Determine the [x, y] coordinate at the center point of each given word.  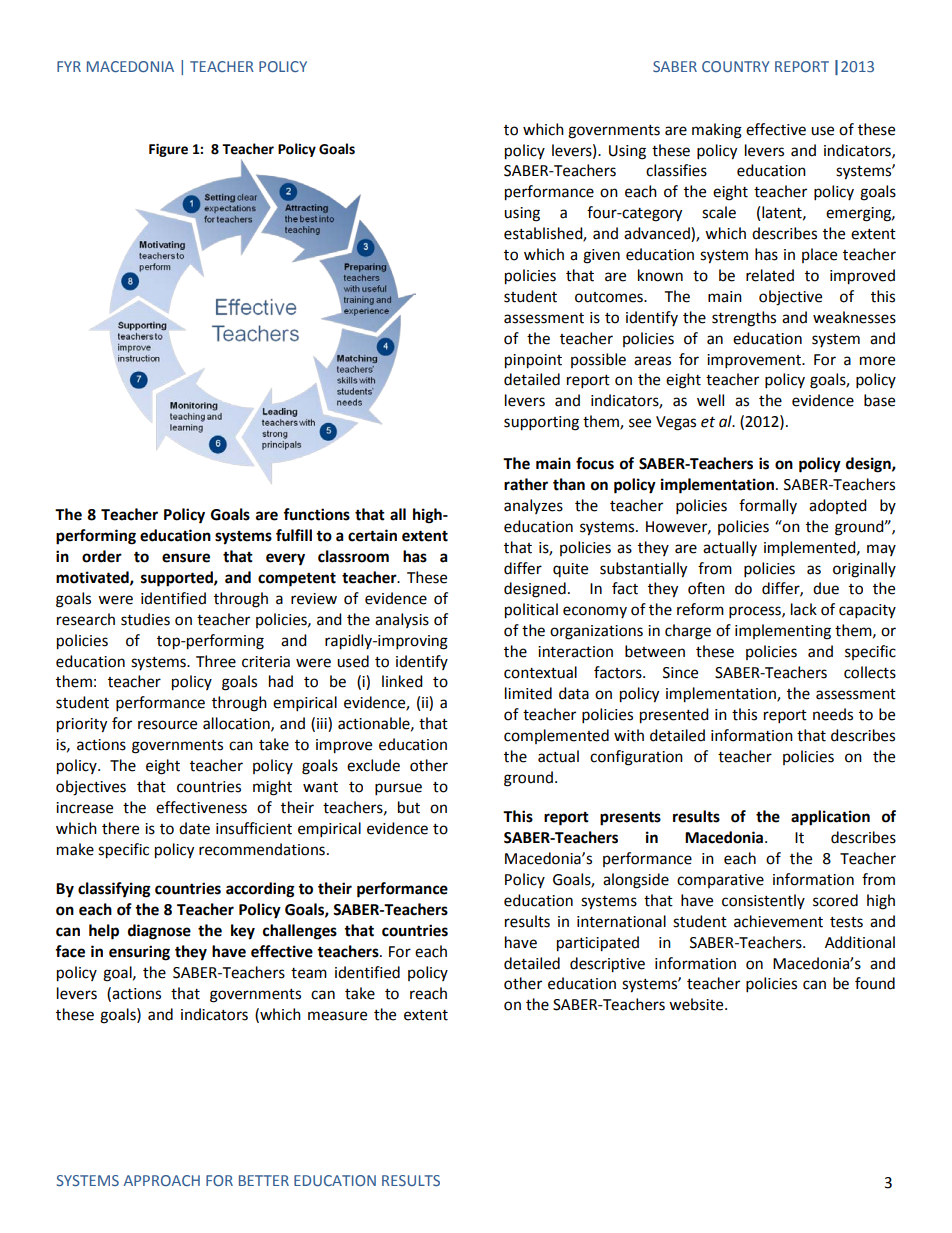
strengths [744, 319]
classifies [676, 170]
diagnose [159, 932]
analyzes [533, 506]
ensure [186, 558]
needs [833, 714]
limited [528, 693]
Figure [168, 150]
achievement [778, 921]
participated [598, 944]
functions [316, 514]
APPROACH [162, 1180]
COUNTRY [736, 66]
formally [768, 506]
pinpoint [533, 361]
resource [167, 725]
